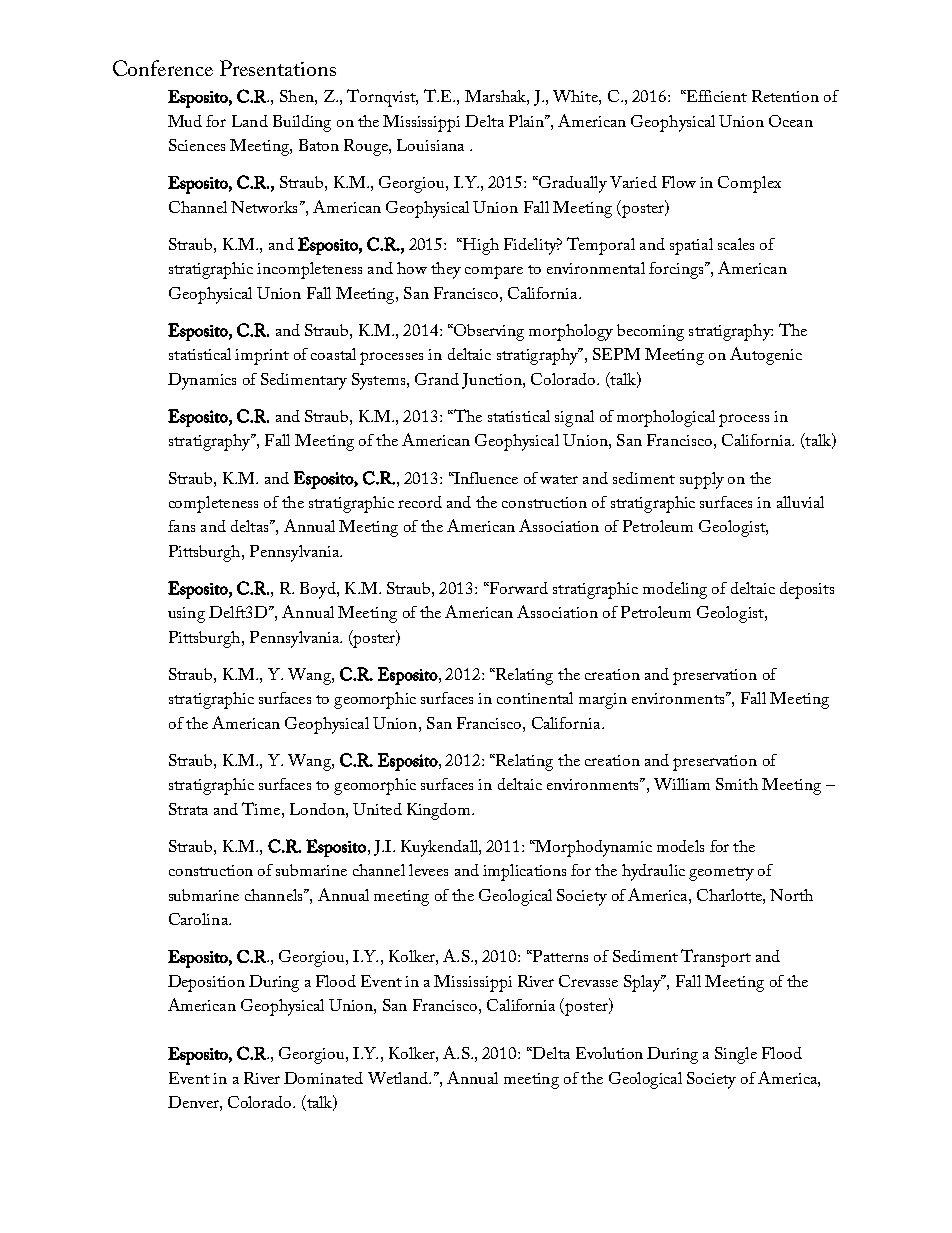 Image resolution: width=952 pixels, height=1233 pixels. Describe the element at coordinates (430, 145) in the screenshot. I see `Louisiana` at that location.
